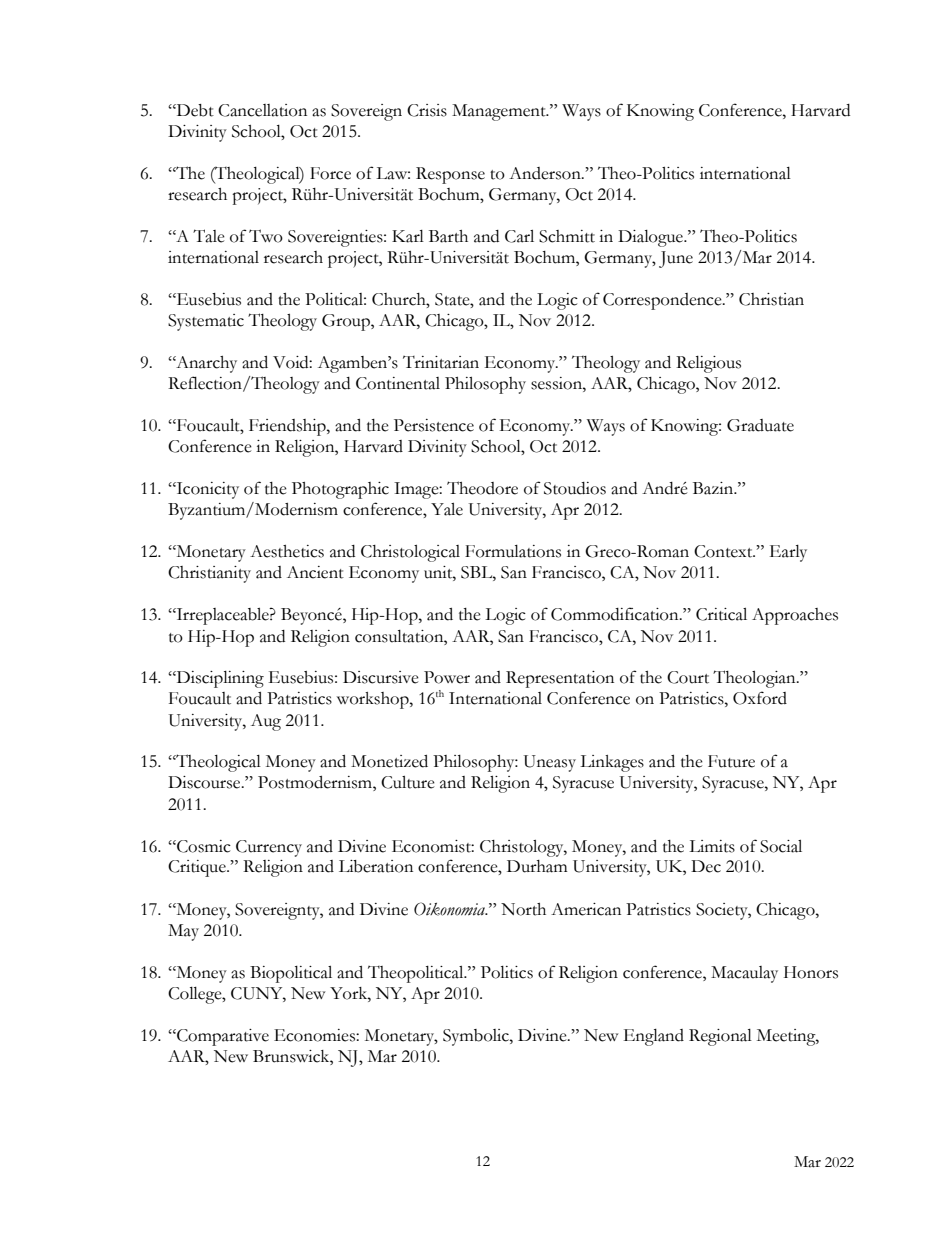 This page has width=952, height=1233. What do you see at coordinates (500, 112) in the page?
I see `Management` at bounding box center [500, 112].
